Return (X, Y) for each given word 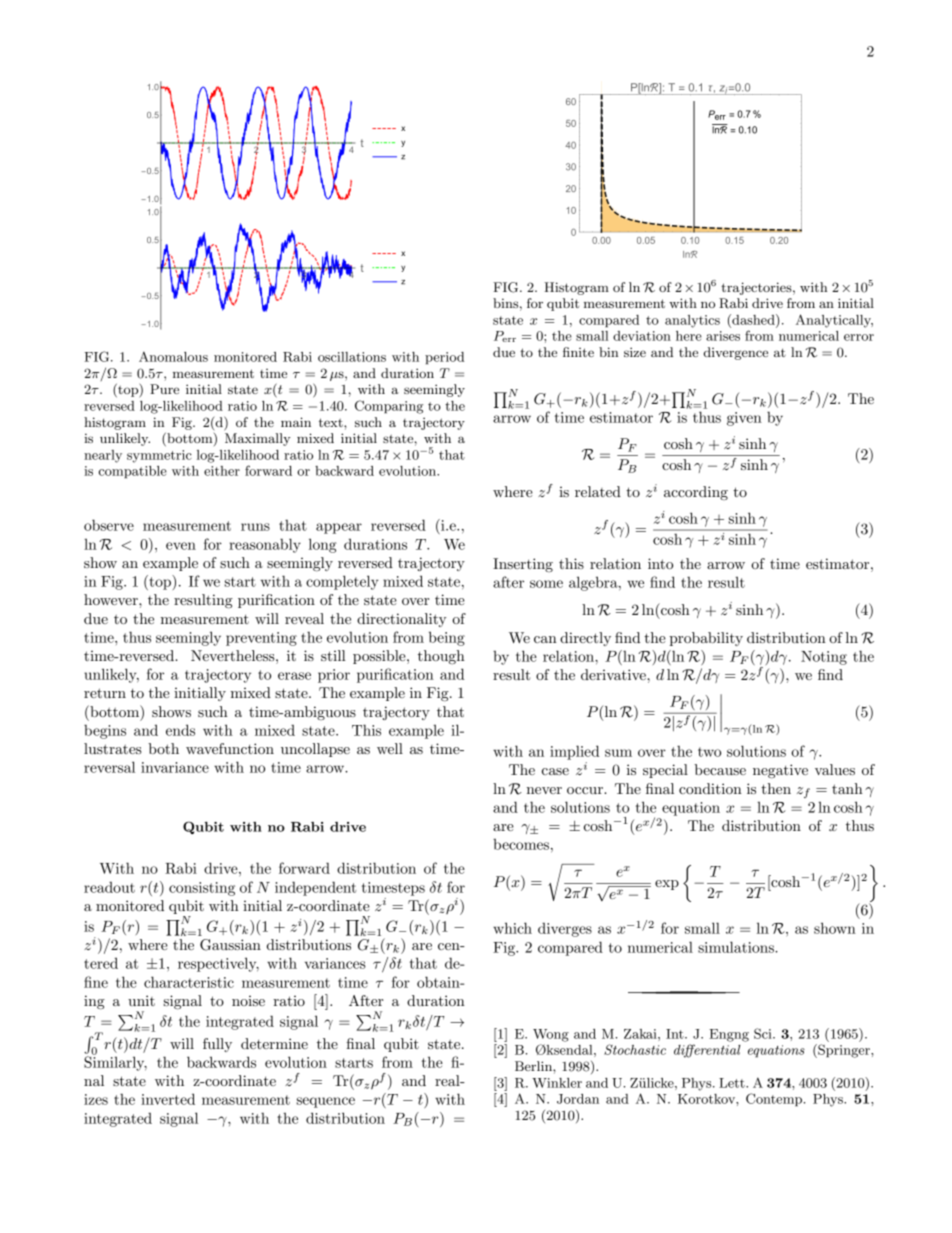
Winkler (557, 1083)
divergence (736, 353)
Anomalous (173, 356)
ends (180, 730)
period (444, 358)
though (441, 657)
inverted (168, 1099)
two (709, 752)
